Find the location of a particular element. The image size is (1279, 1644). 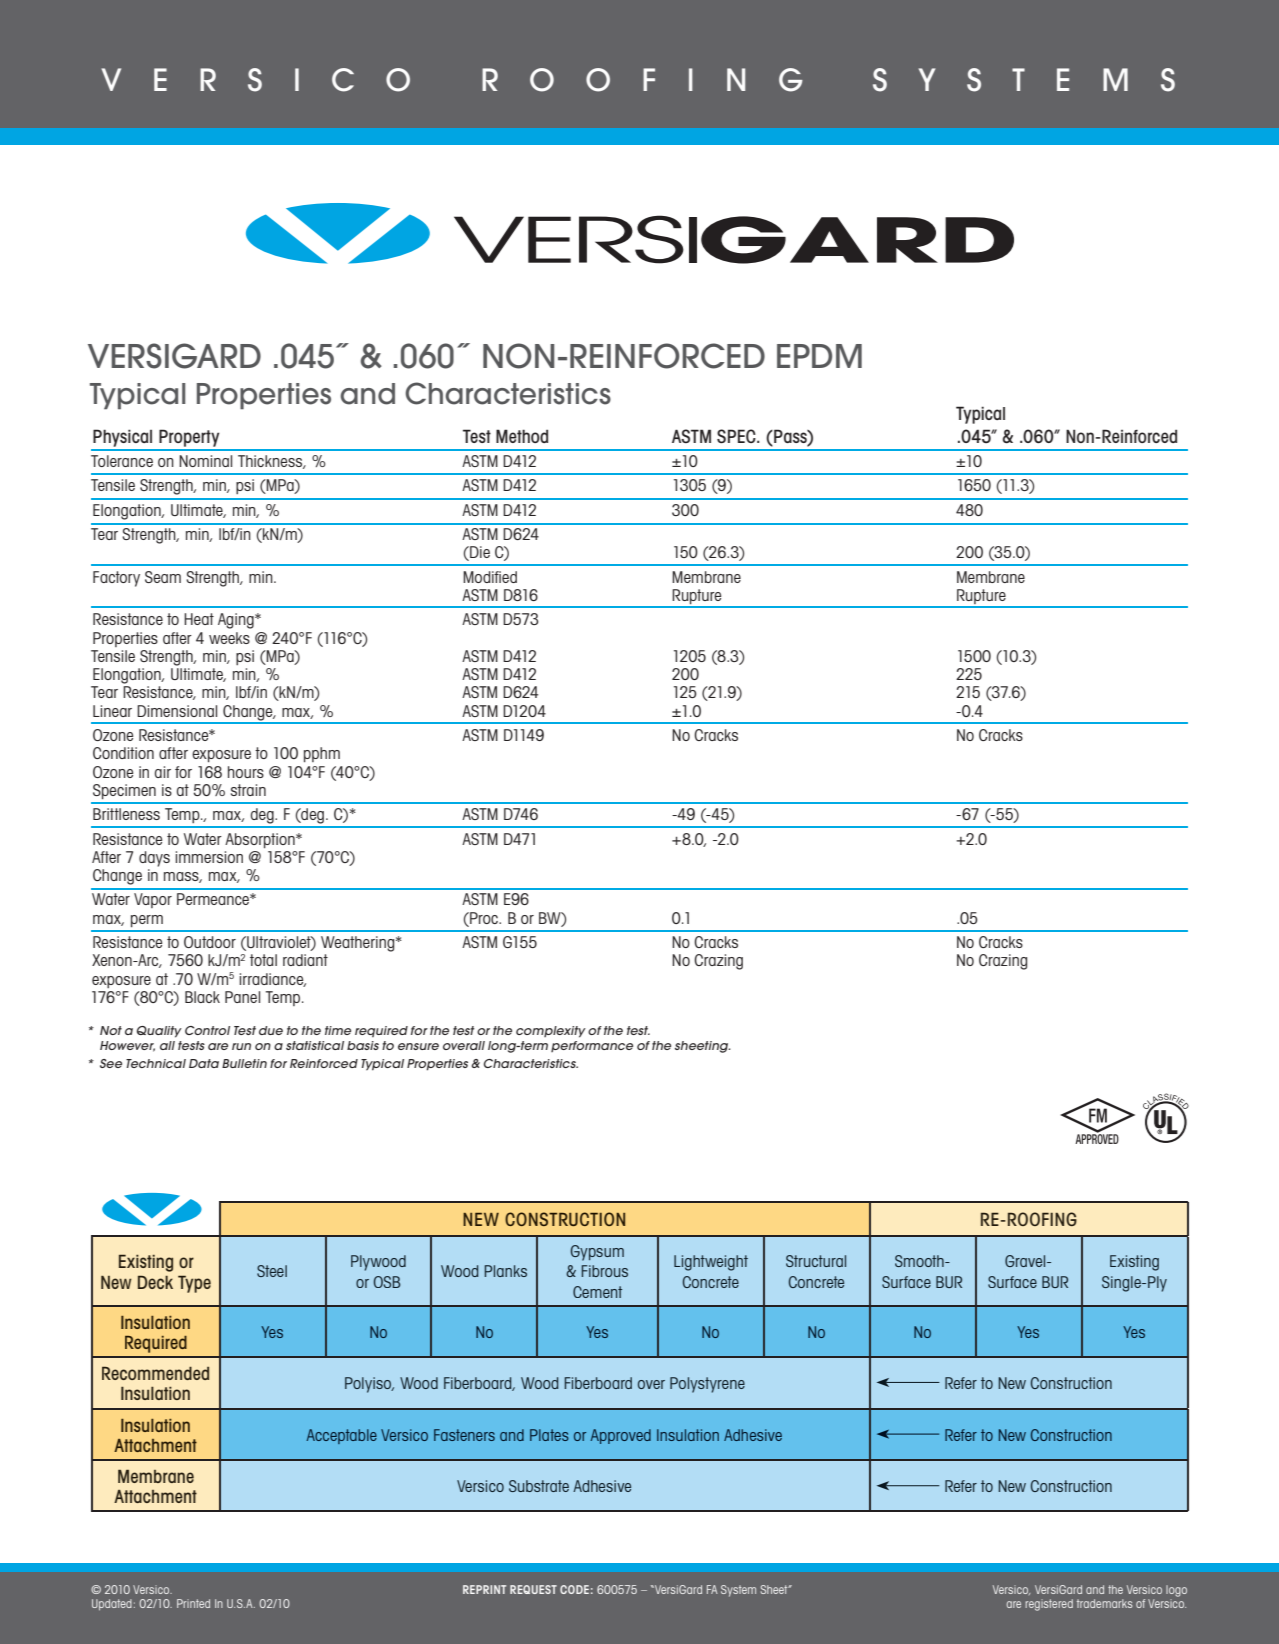

Method is located at coordinates (522, 436).
